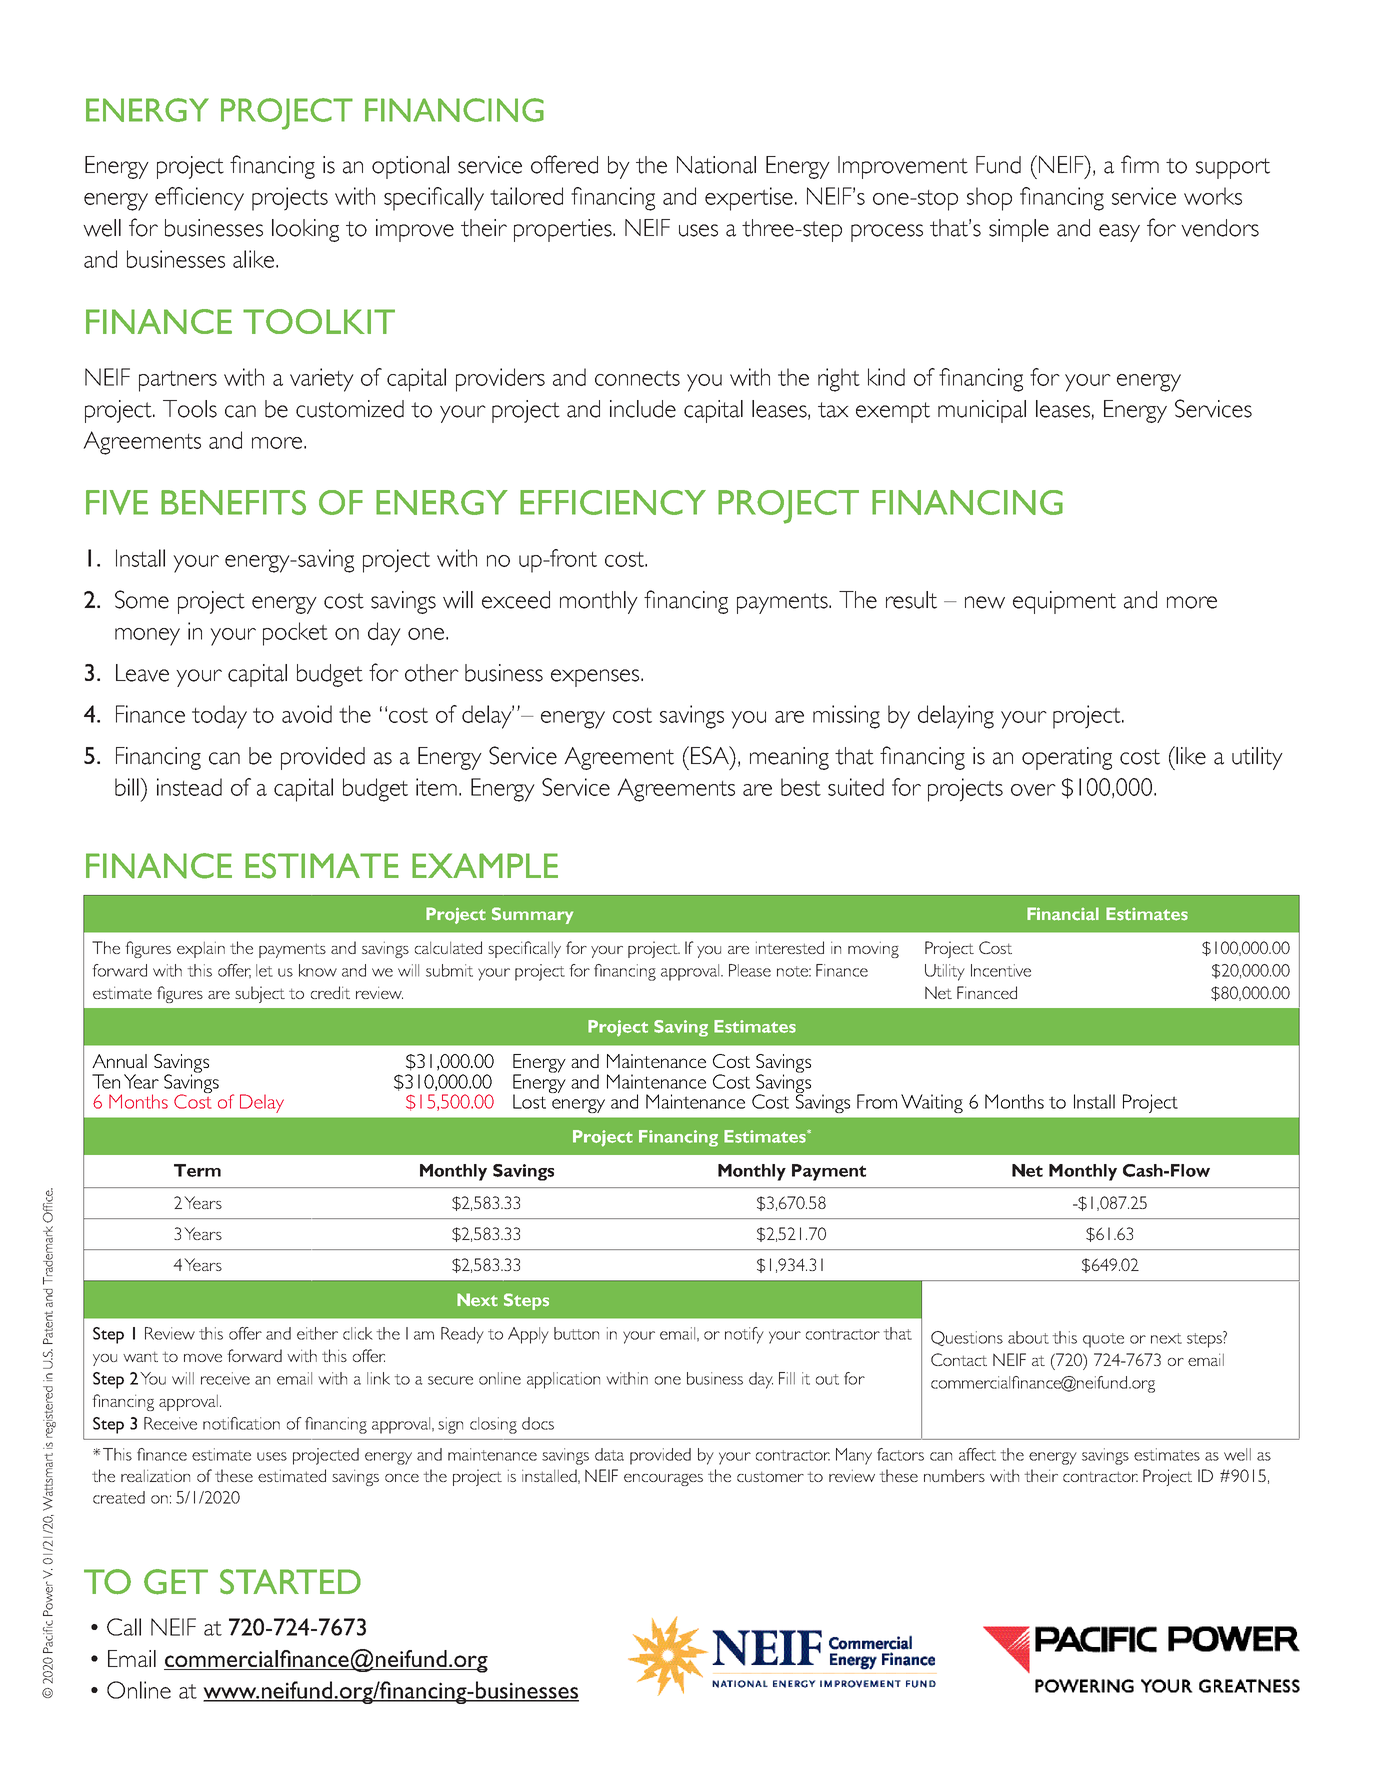  What do you see at coordinates (749, 199) in the screenshot?
I see `expertise` at bounding box center [749, 199].
